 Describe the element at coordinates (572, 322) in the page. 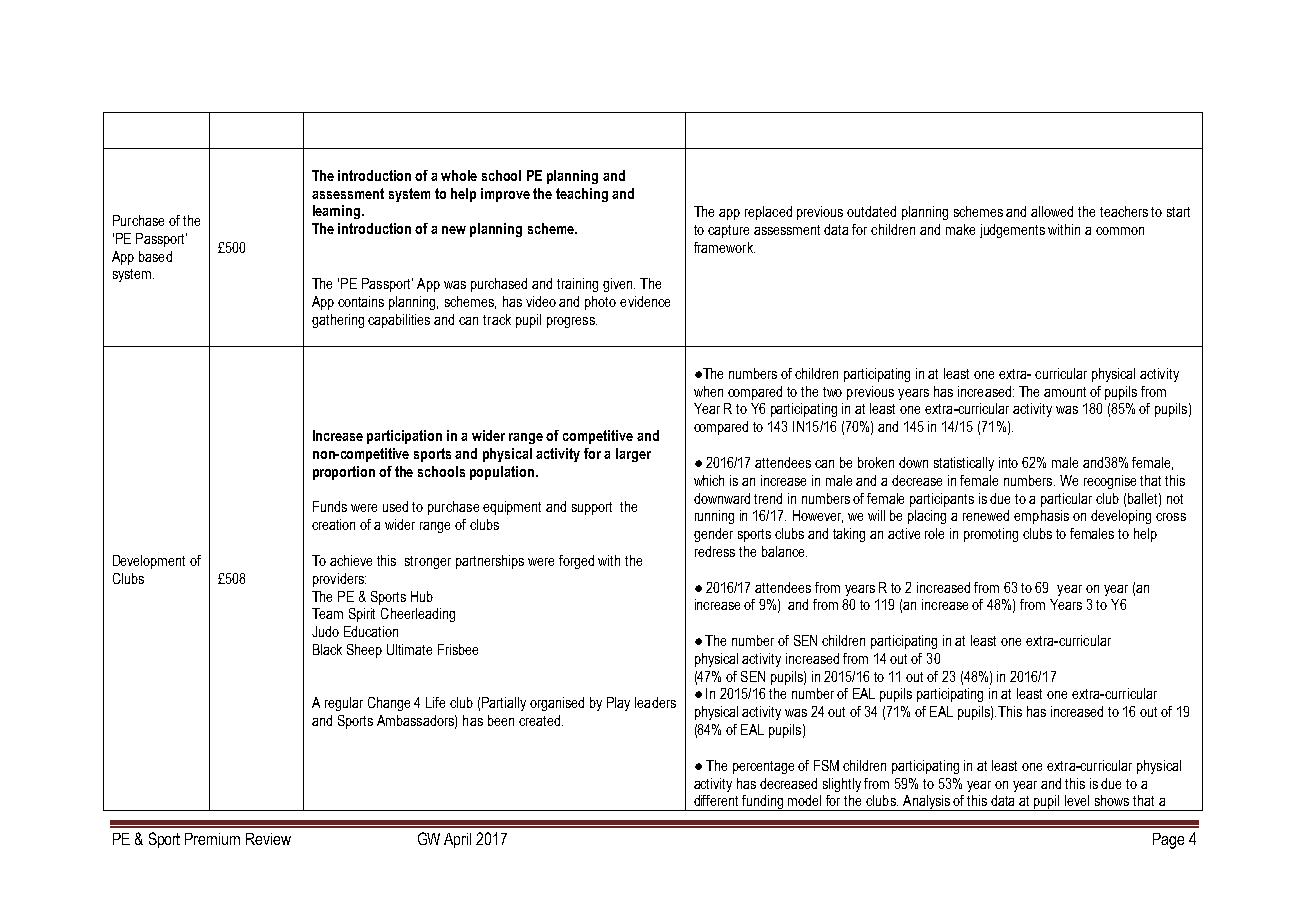

I see `progress` at that location.
